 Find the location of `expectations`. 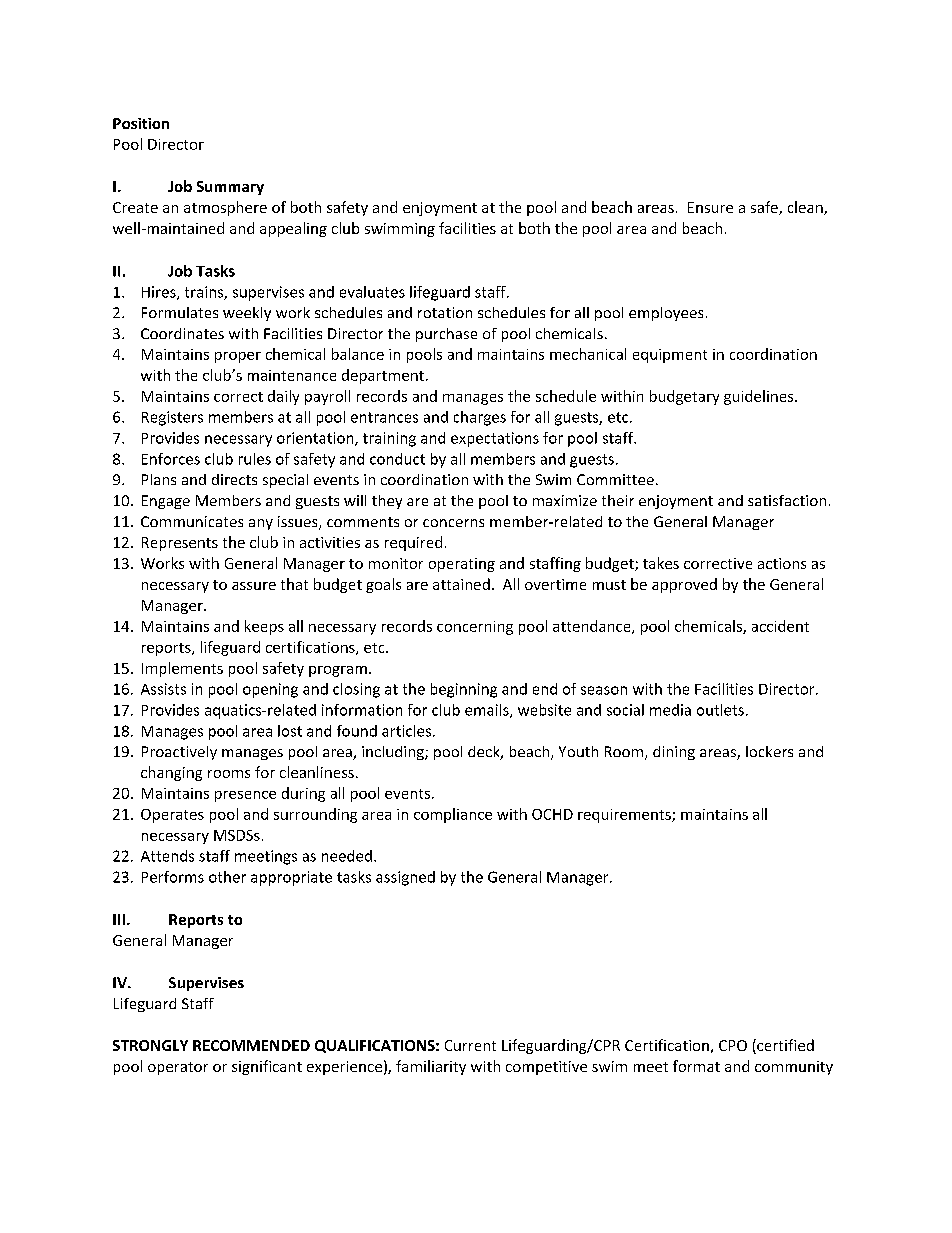

expectations is located at coordinates (495, 439).
